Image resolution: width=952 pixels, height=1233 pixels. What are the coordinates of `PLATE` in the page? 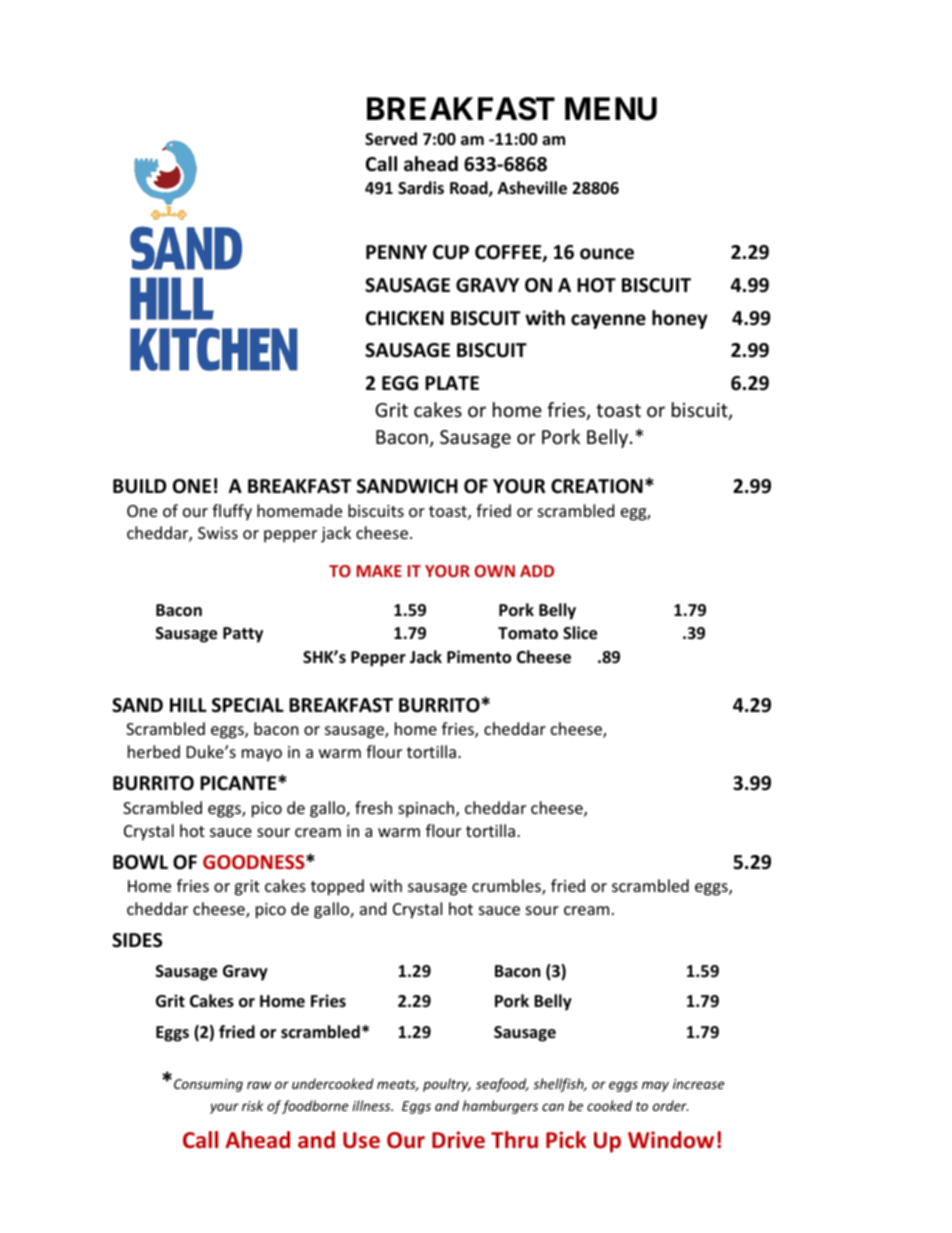 It's located at (452, 383).
